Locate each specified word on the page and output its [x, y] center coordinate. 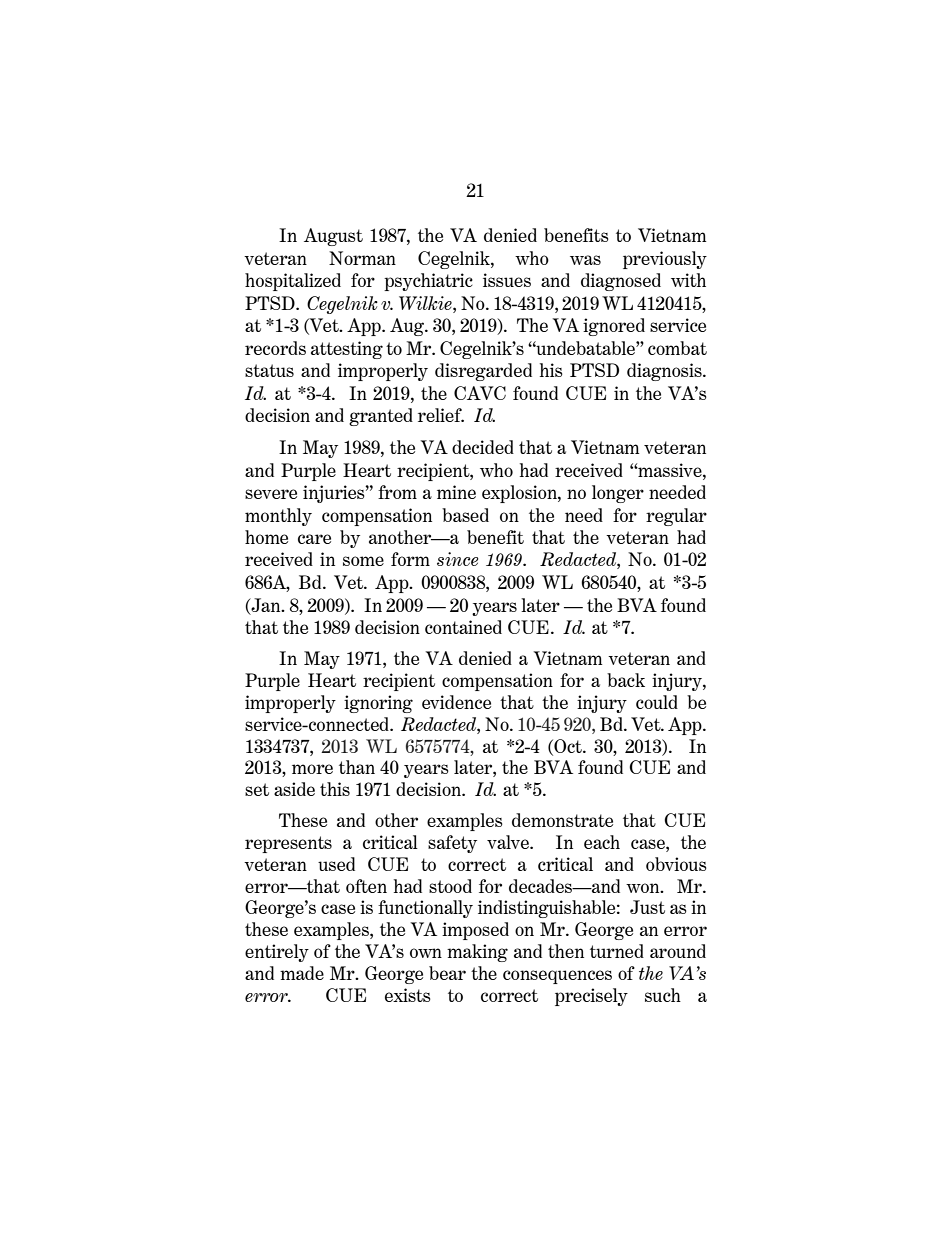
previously [665, 260]
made [302, 973]
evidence [456, 702]
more [312, 769]
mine [456, 492]
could [657, 702]
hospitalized [293, 282]
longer [618, 494]
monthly [278, 517]
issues [507, 280]
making [477, 953]
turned [617, 951]
